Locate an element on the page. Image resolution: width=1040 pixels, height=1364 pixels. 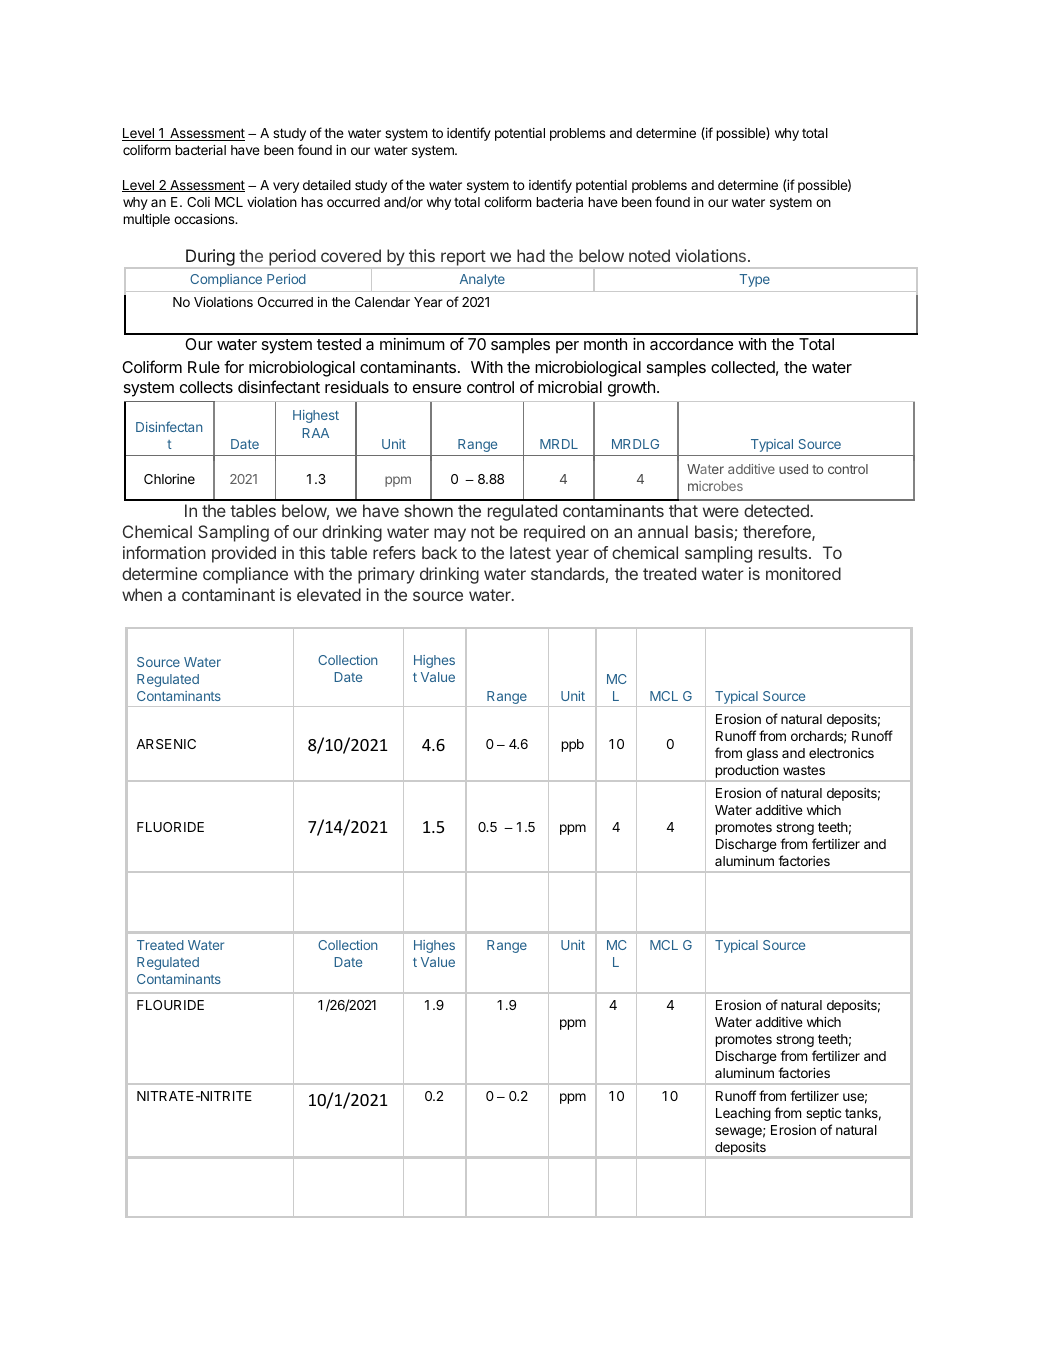
FLOURIDE is located at coordinates (170, 1005).
